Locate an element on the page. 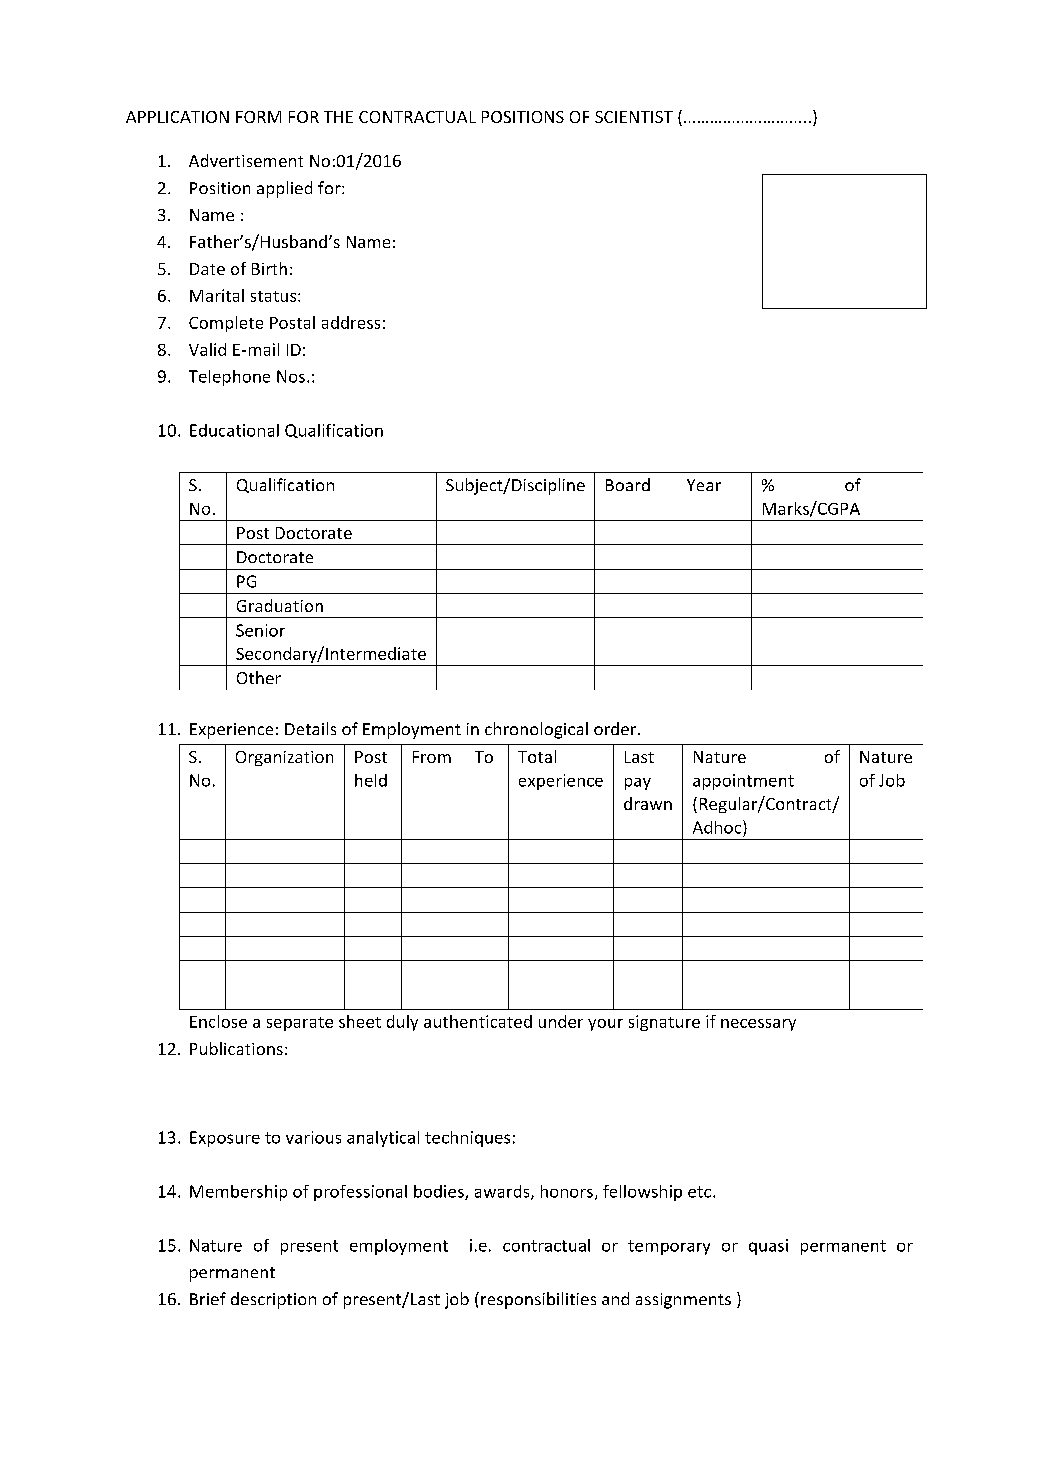 This image has height=1469, width=1039. From is located at coordinates (432, 757).
